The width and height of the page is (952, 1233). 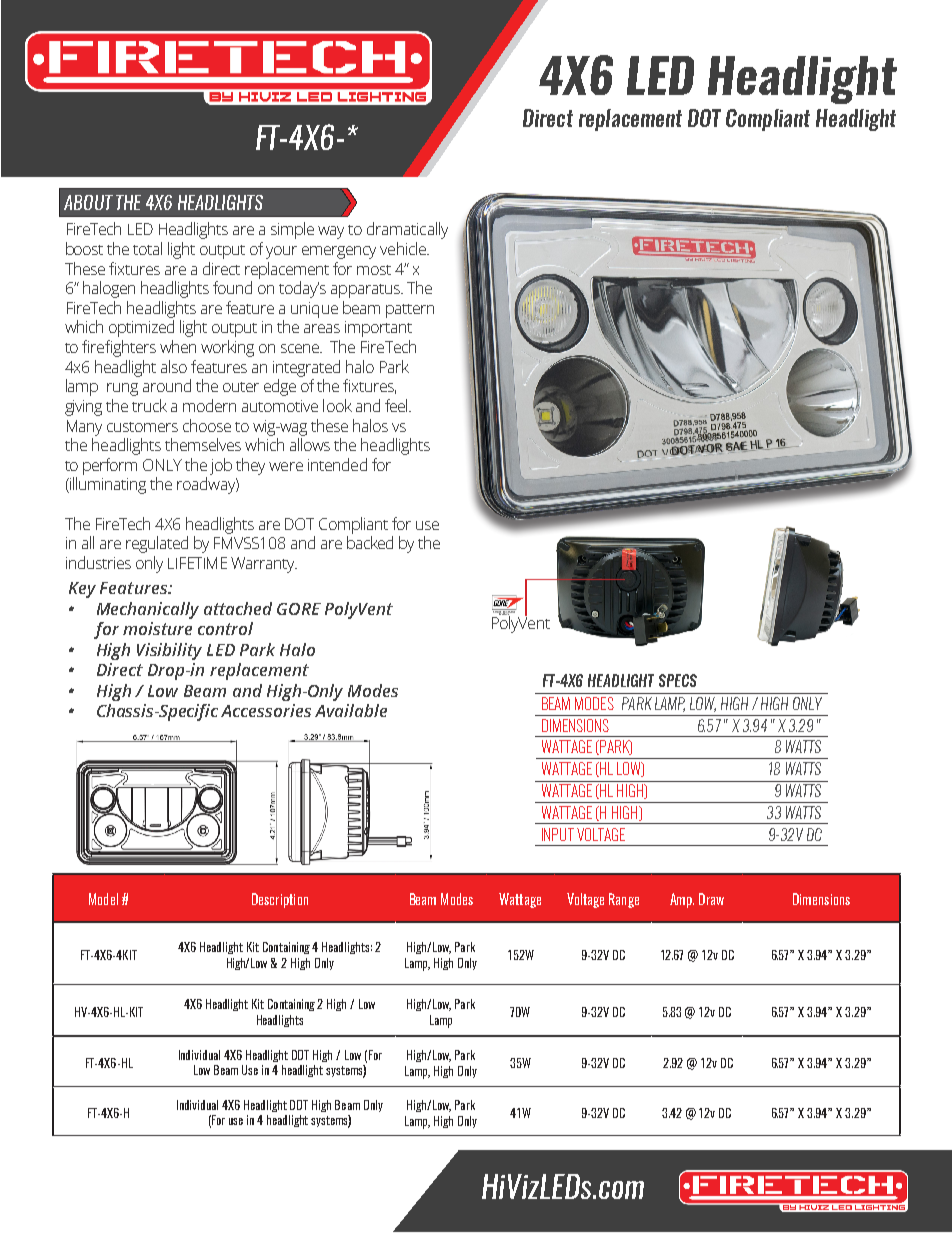 I want to click on total, so click(x=147, y=248).
